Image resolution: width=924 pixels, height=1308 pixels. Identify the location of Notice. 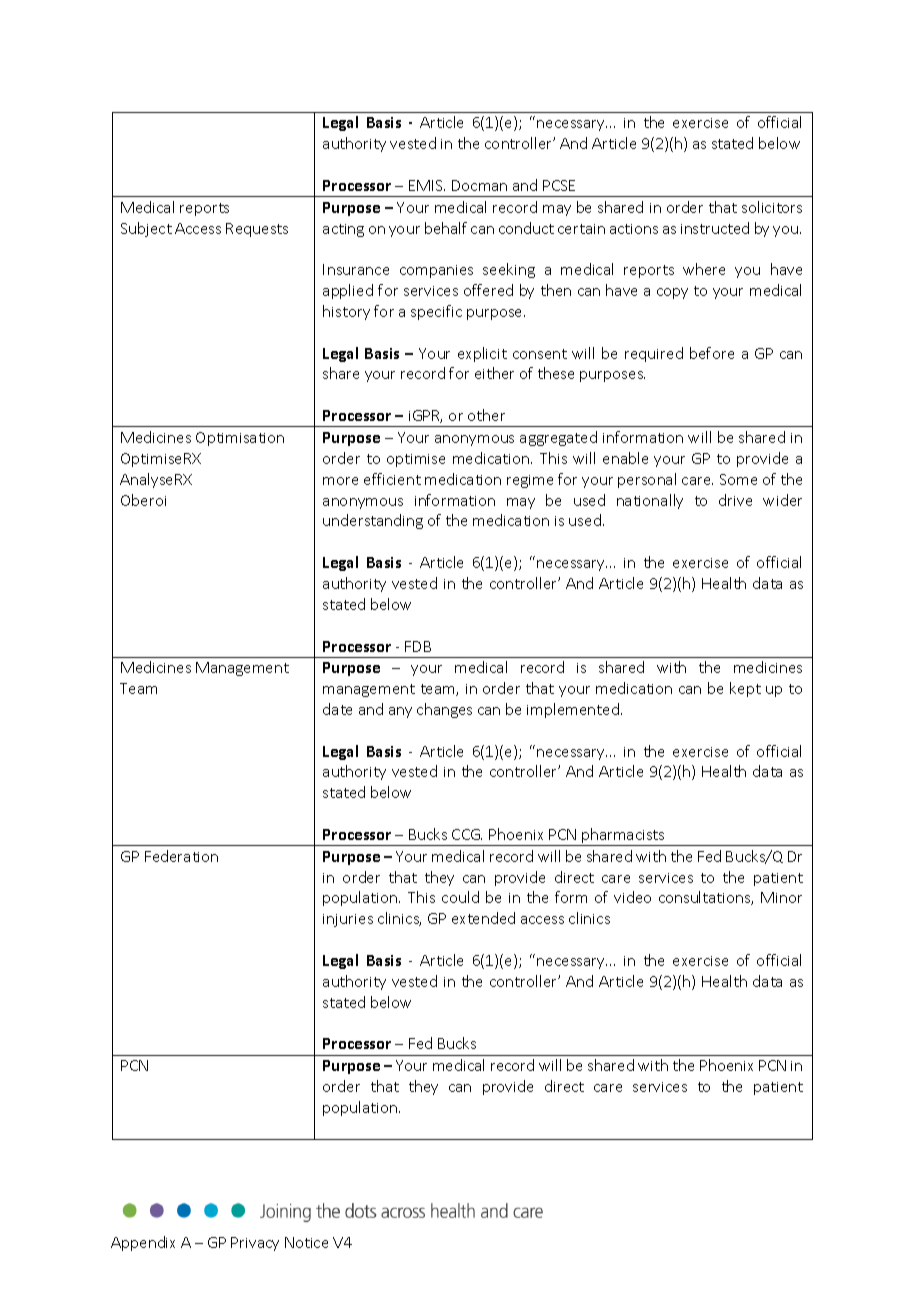
(306, 1242).
